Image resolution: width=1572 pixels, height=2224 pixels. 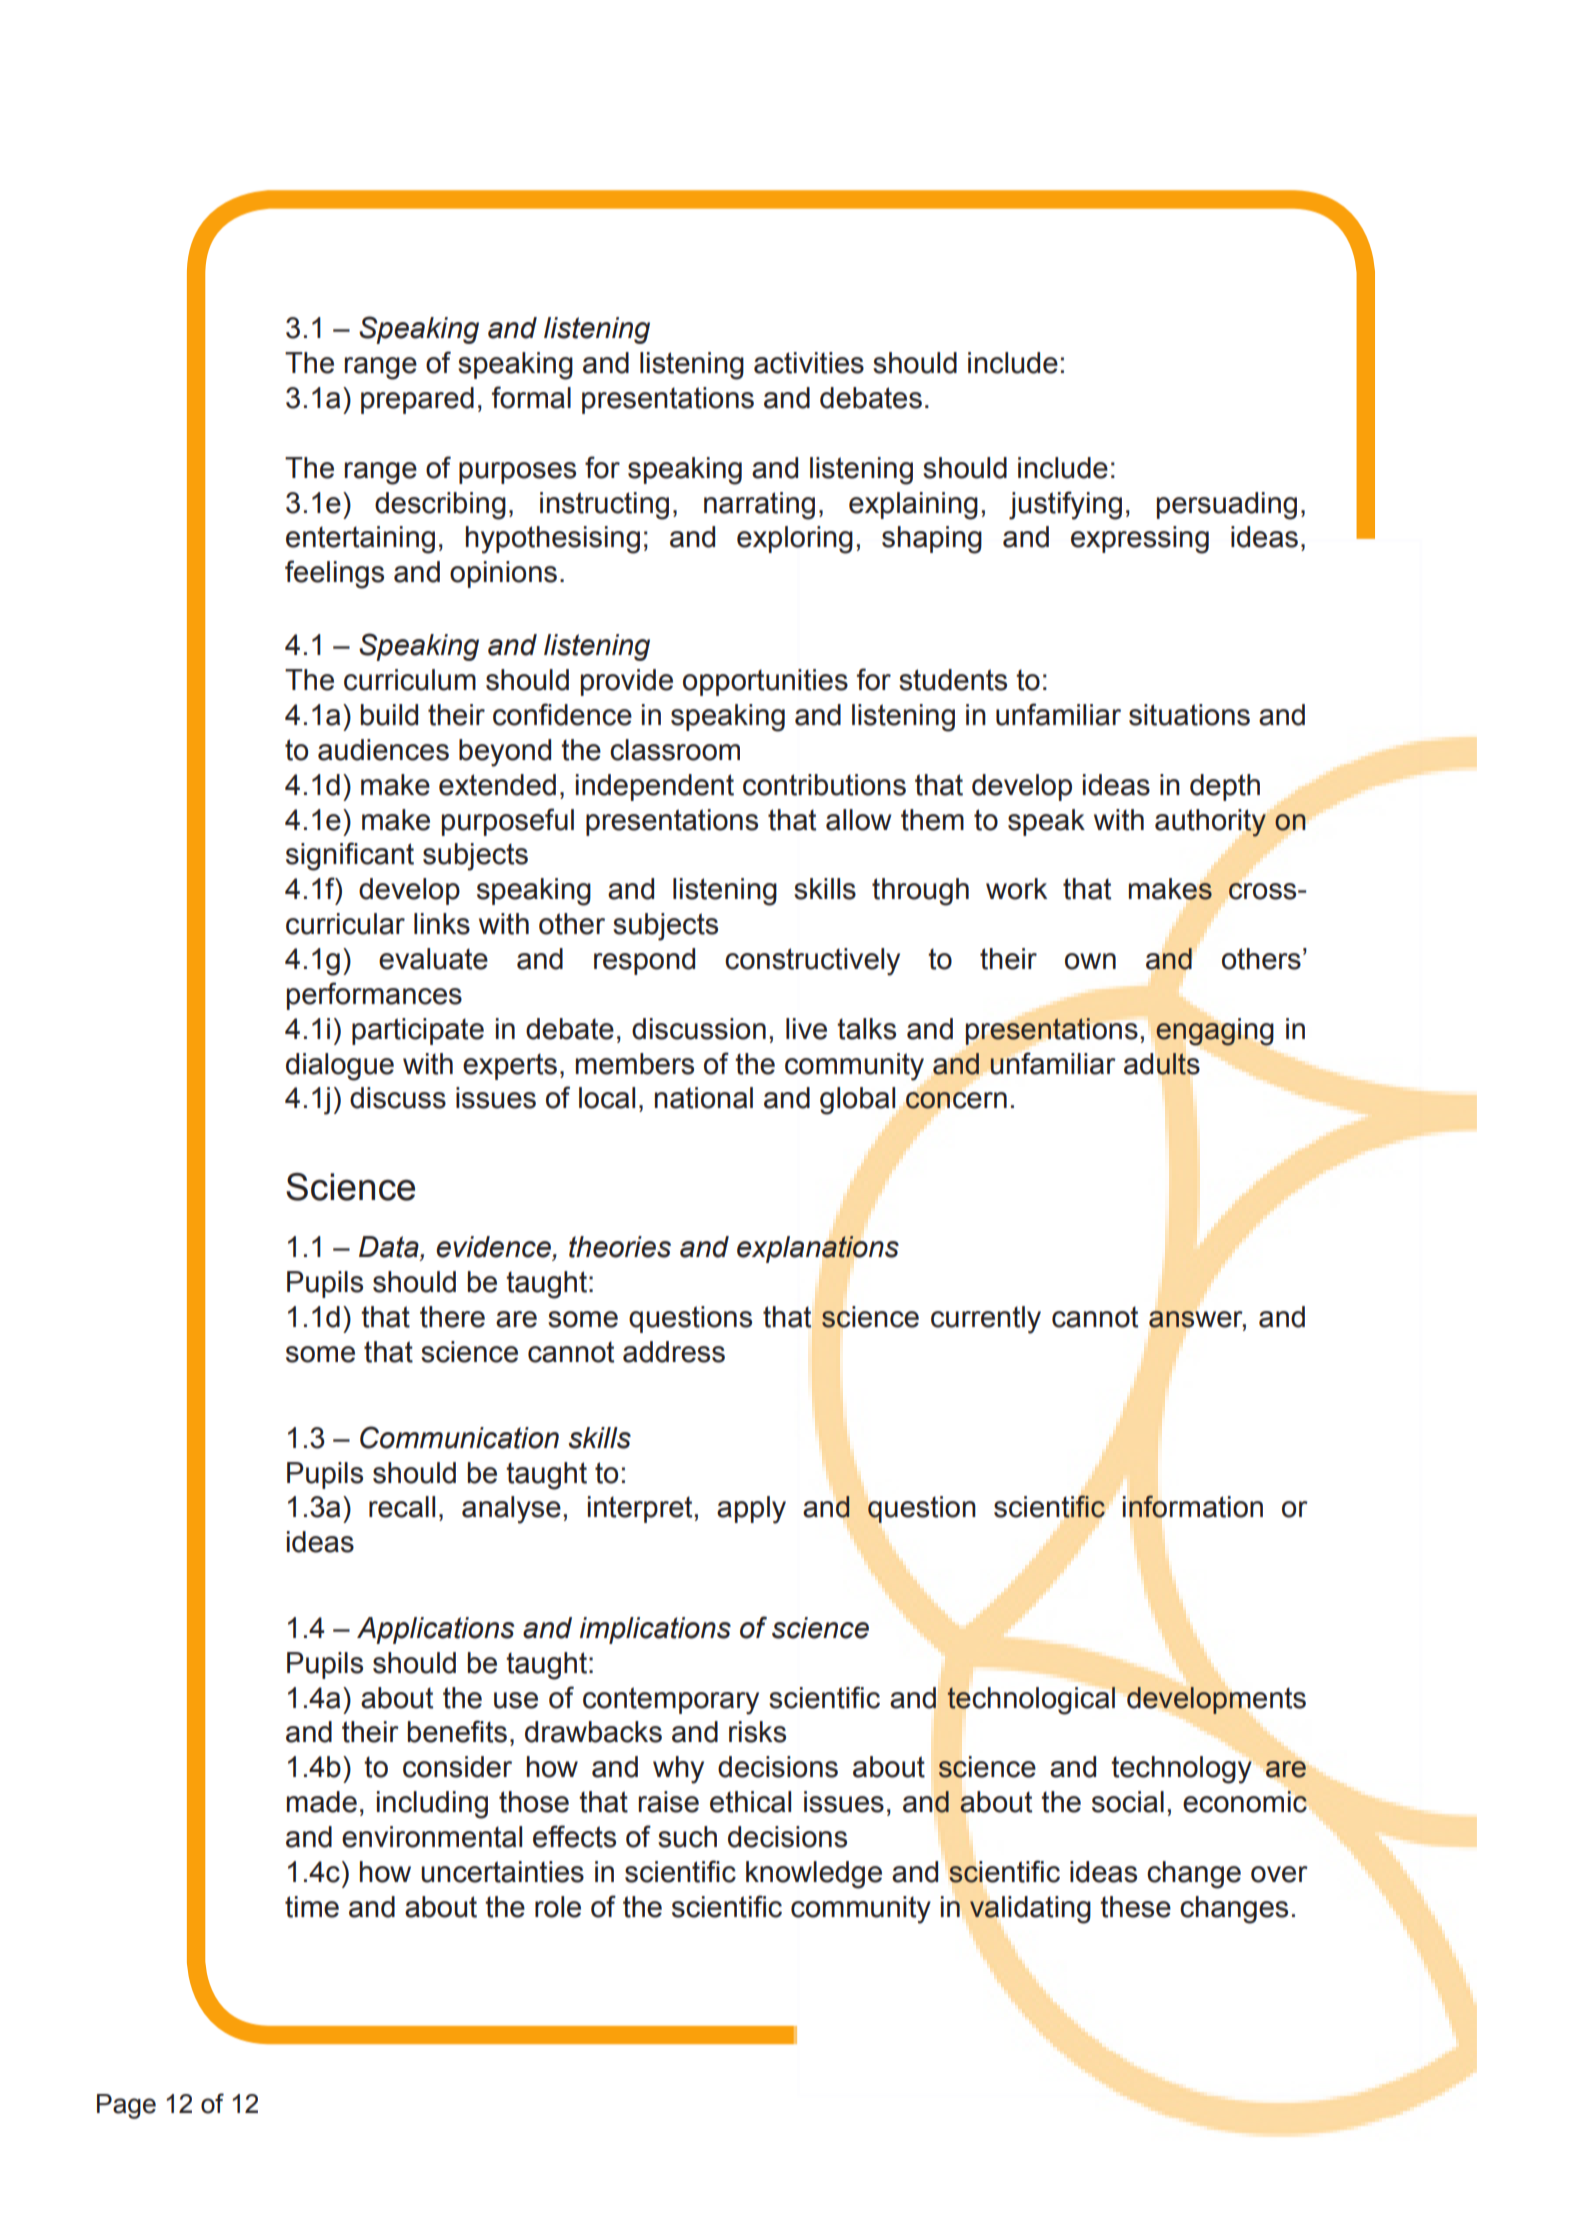 What do you see at coordinates (1065, 505) in the image?
I see `justifying` at bounding box center [1065, 505].
